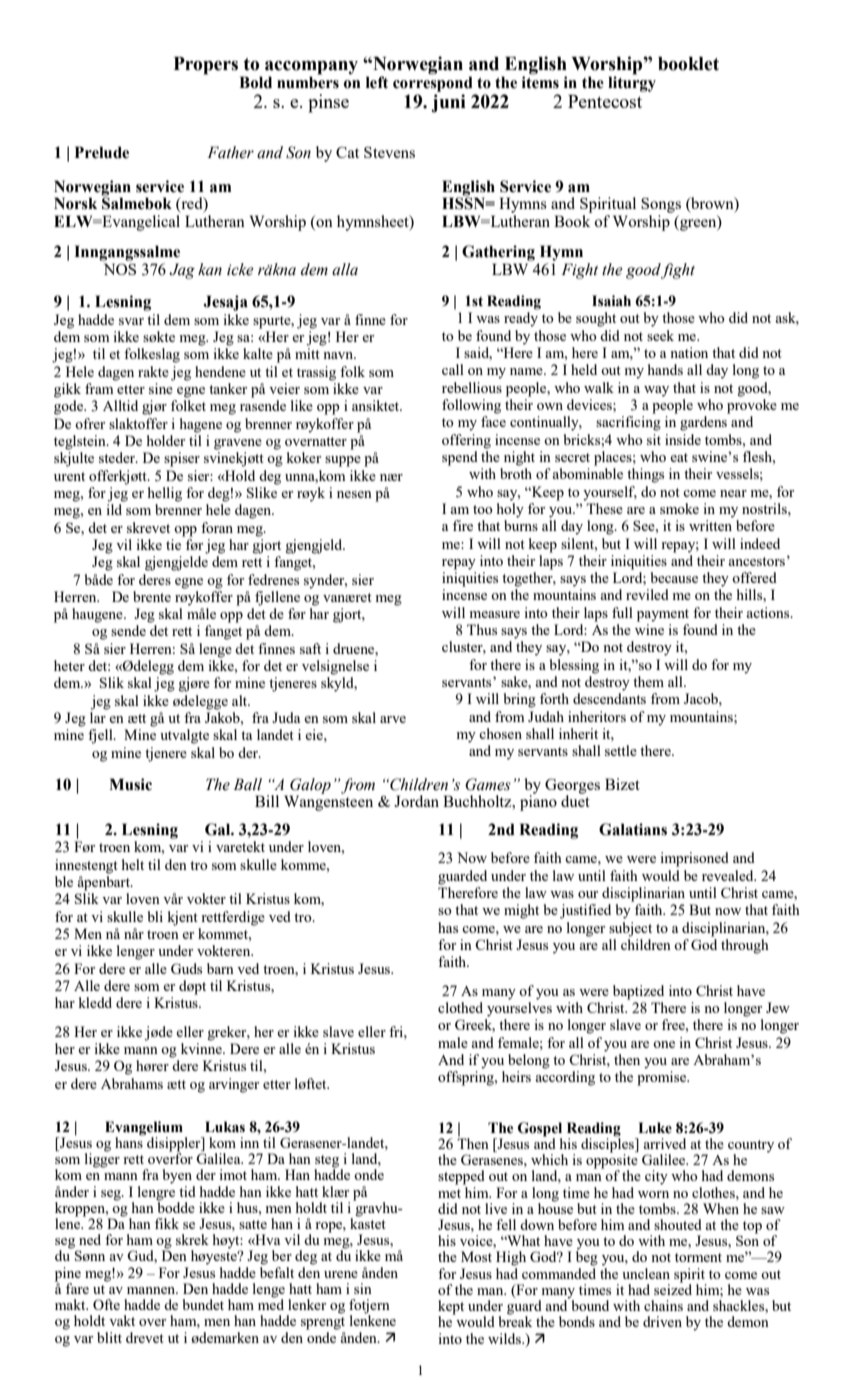 This screenshot has height=1400, width=849. What do you see at coordinates (648, 681) in the screenshot?
I see `them` at bounding box center [648, 681].
